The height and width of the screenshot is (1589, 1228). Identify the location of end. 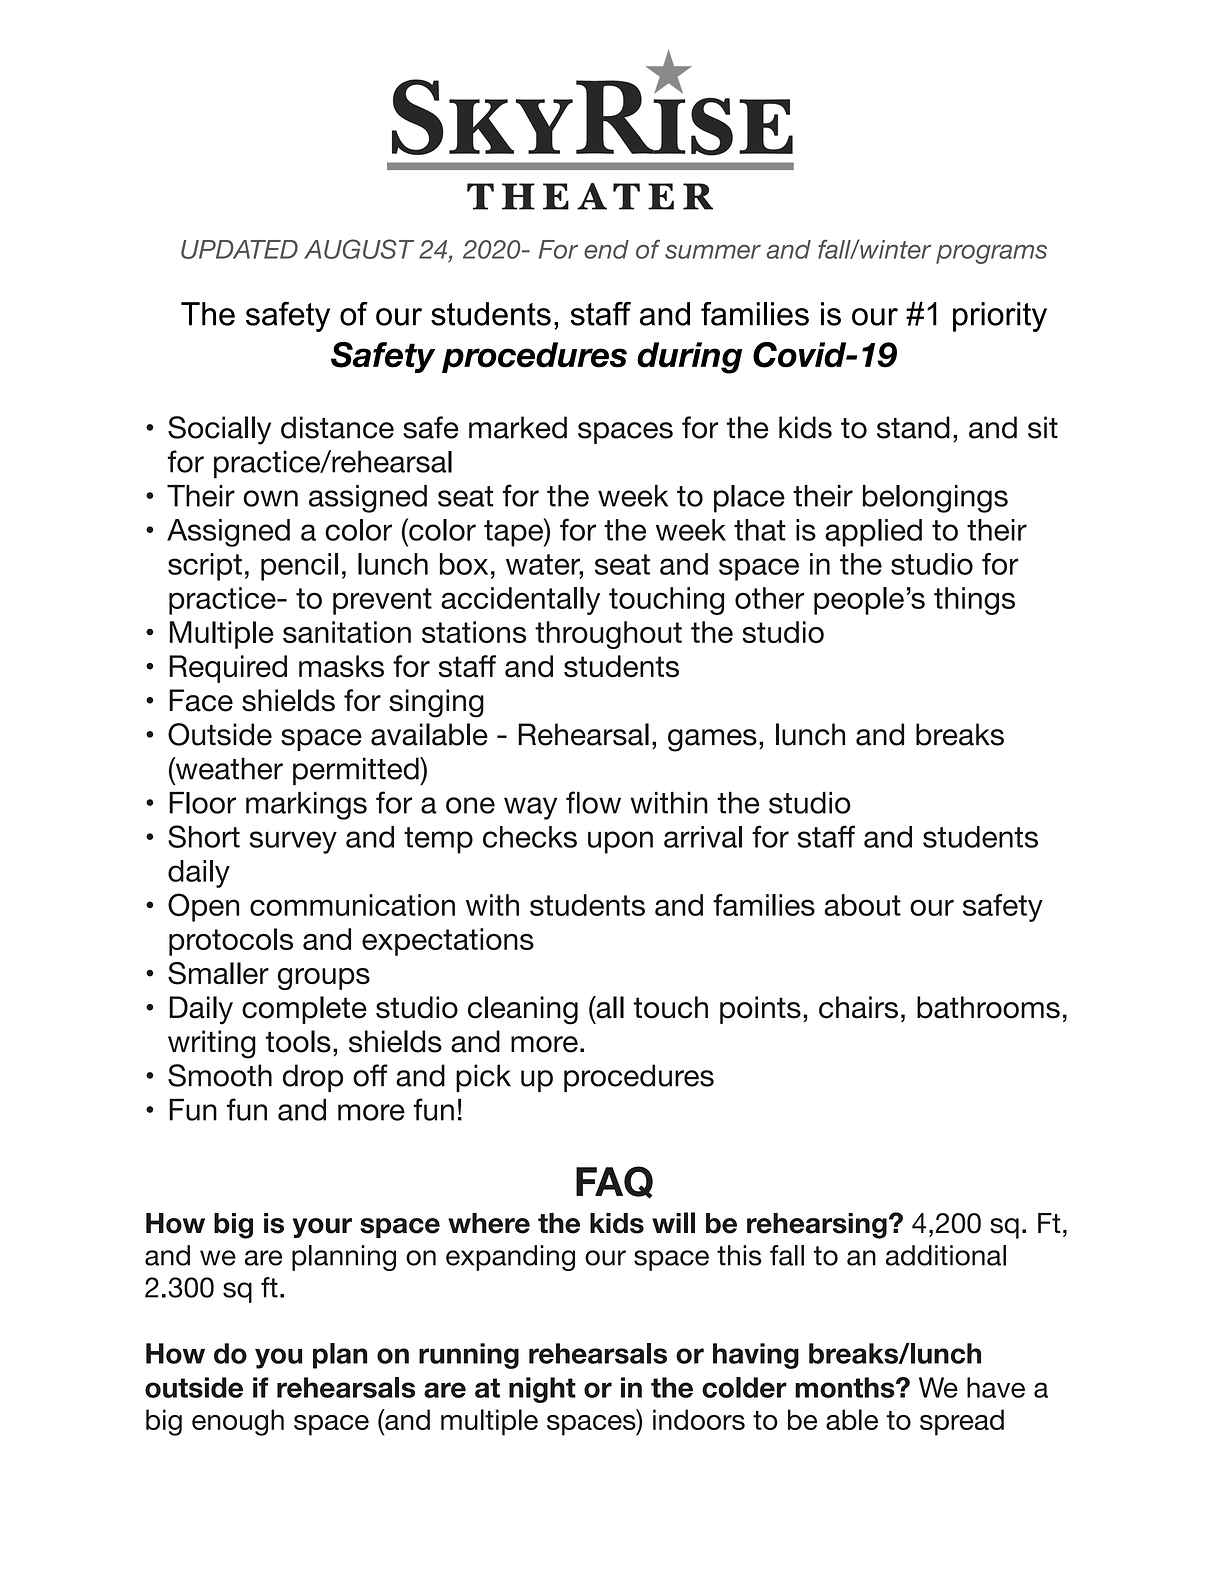
(606, 249).
